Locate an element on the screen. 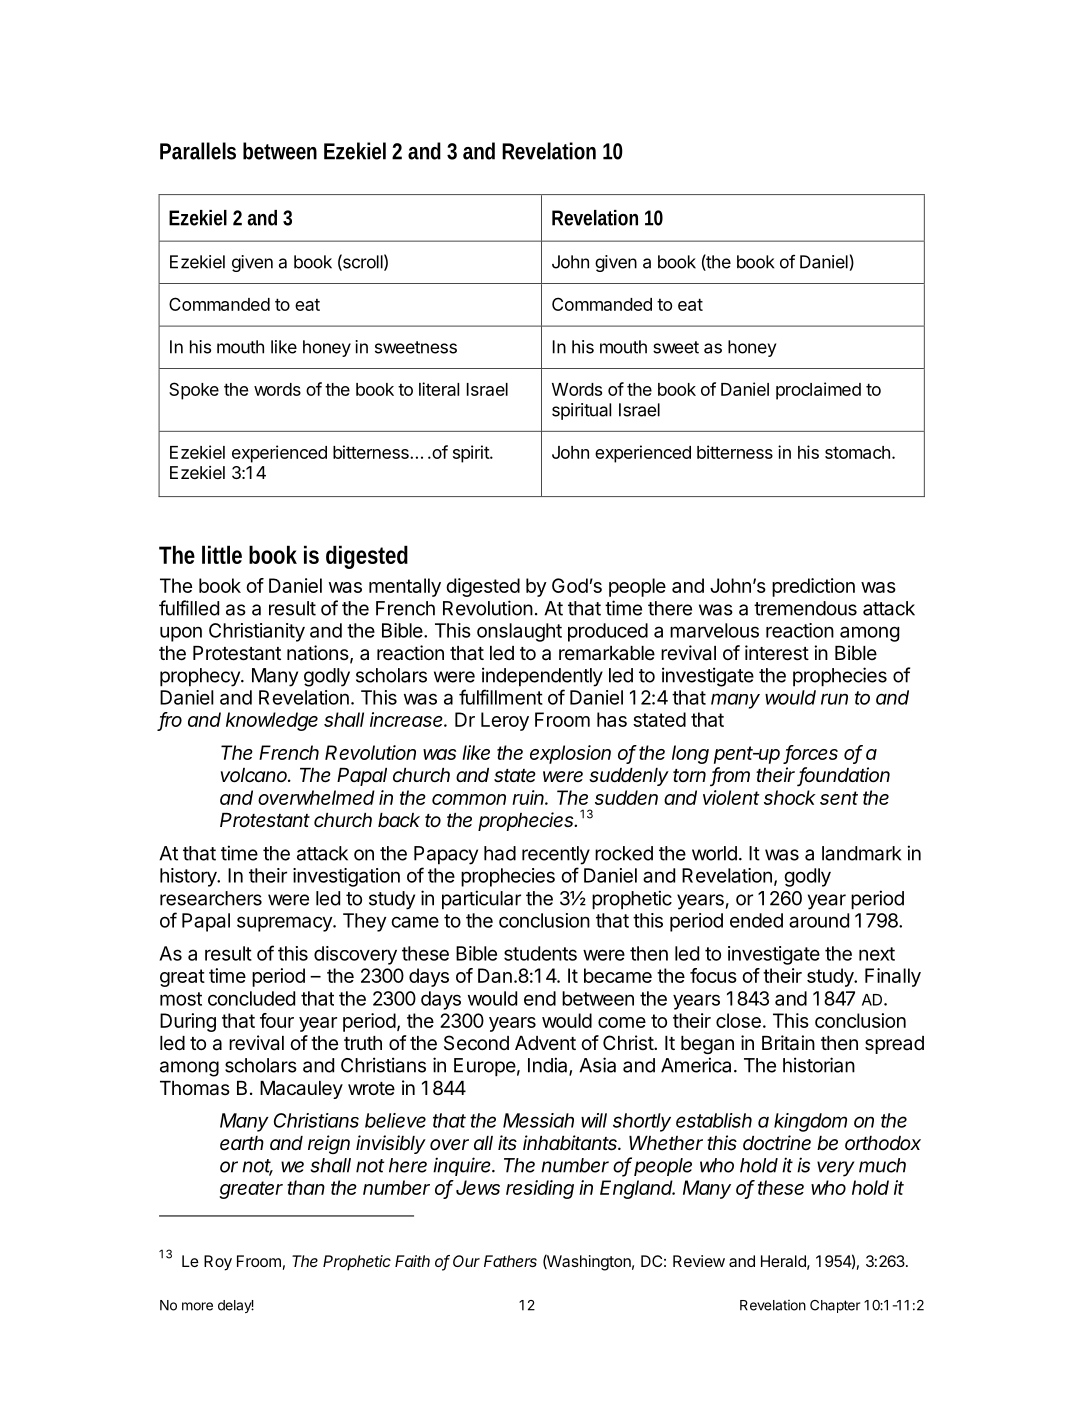  stomach is located at coordinates (857, 452).
